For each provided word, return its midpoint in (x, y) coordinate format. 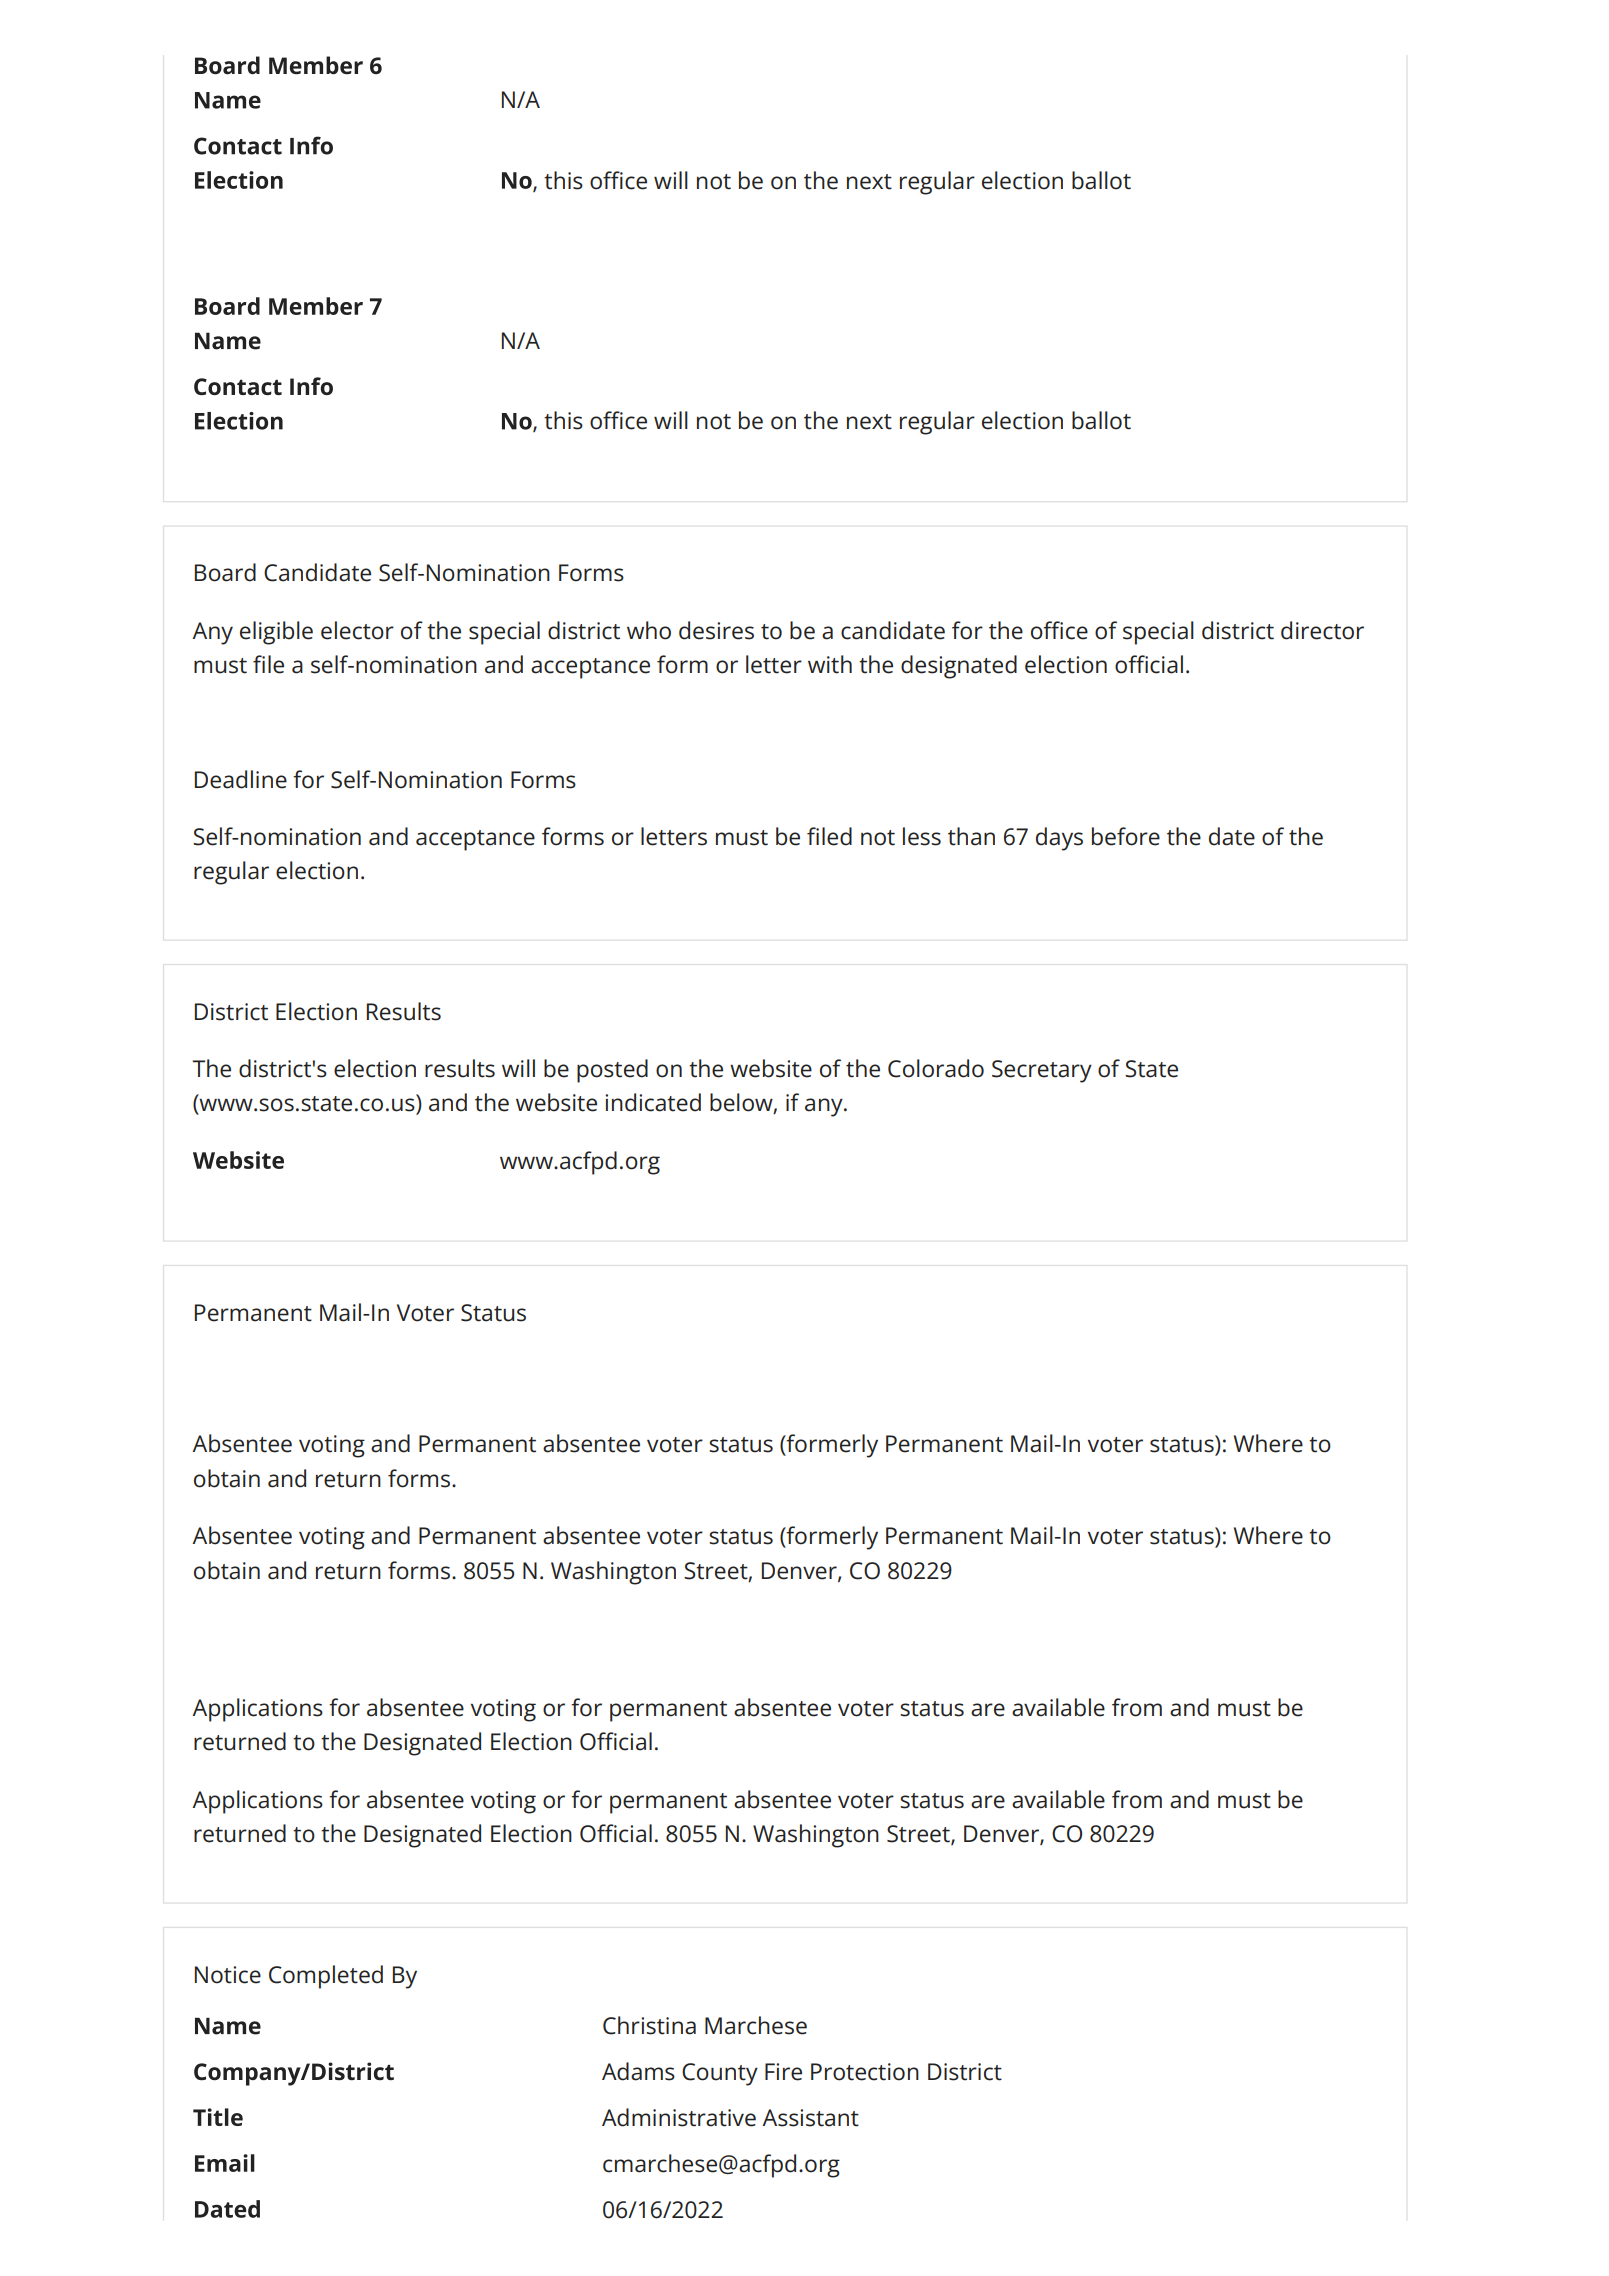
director (1322, 630)
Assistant (810, 2118)
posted (612, 1071)
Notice (228, 1975)
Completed (326, 1977)
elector (357, 630)
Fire (783, 2072)
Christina (649, 2025)
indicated (653, 1102)
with (830, 664)
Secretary (1042, 1071)
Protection (865, 2072)
